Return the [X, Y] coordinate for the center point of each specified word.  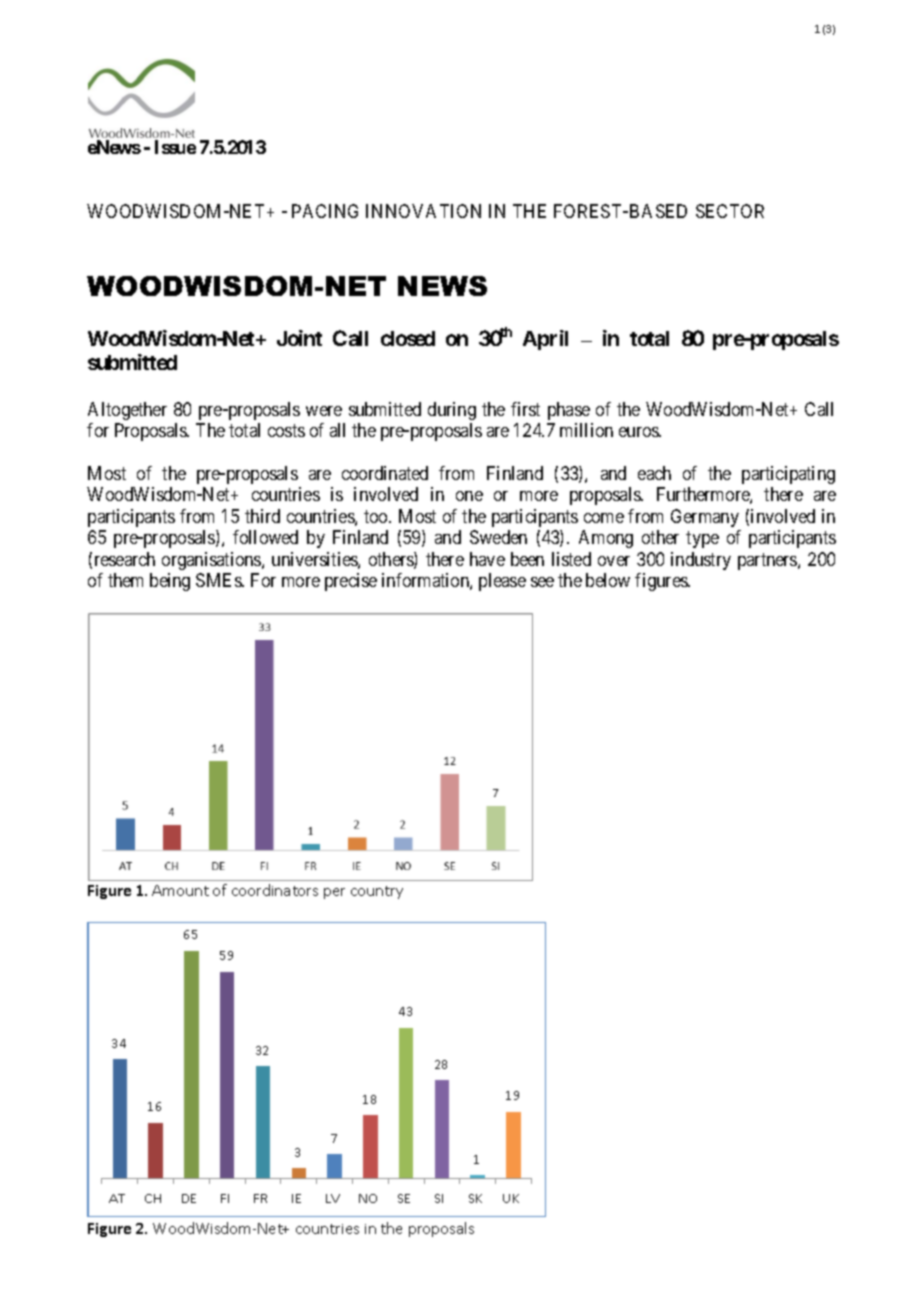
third [262, 516]
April [545, 340]
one [469, 496]
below [608, 580]
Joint [299, 338]
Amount [180, 890]
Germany [705, 518]
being [170, 582]
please [502, 582]
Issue [175, 147]
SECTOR [730, 211]
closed [408, 338]
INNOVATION [423, 211]
